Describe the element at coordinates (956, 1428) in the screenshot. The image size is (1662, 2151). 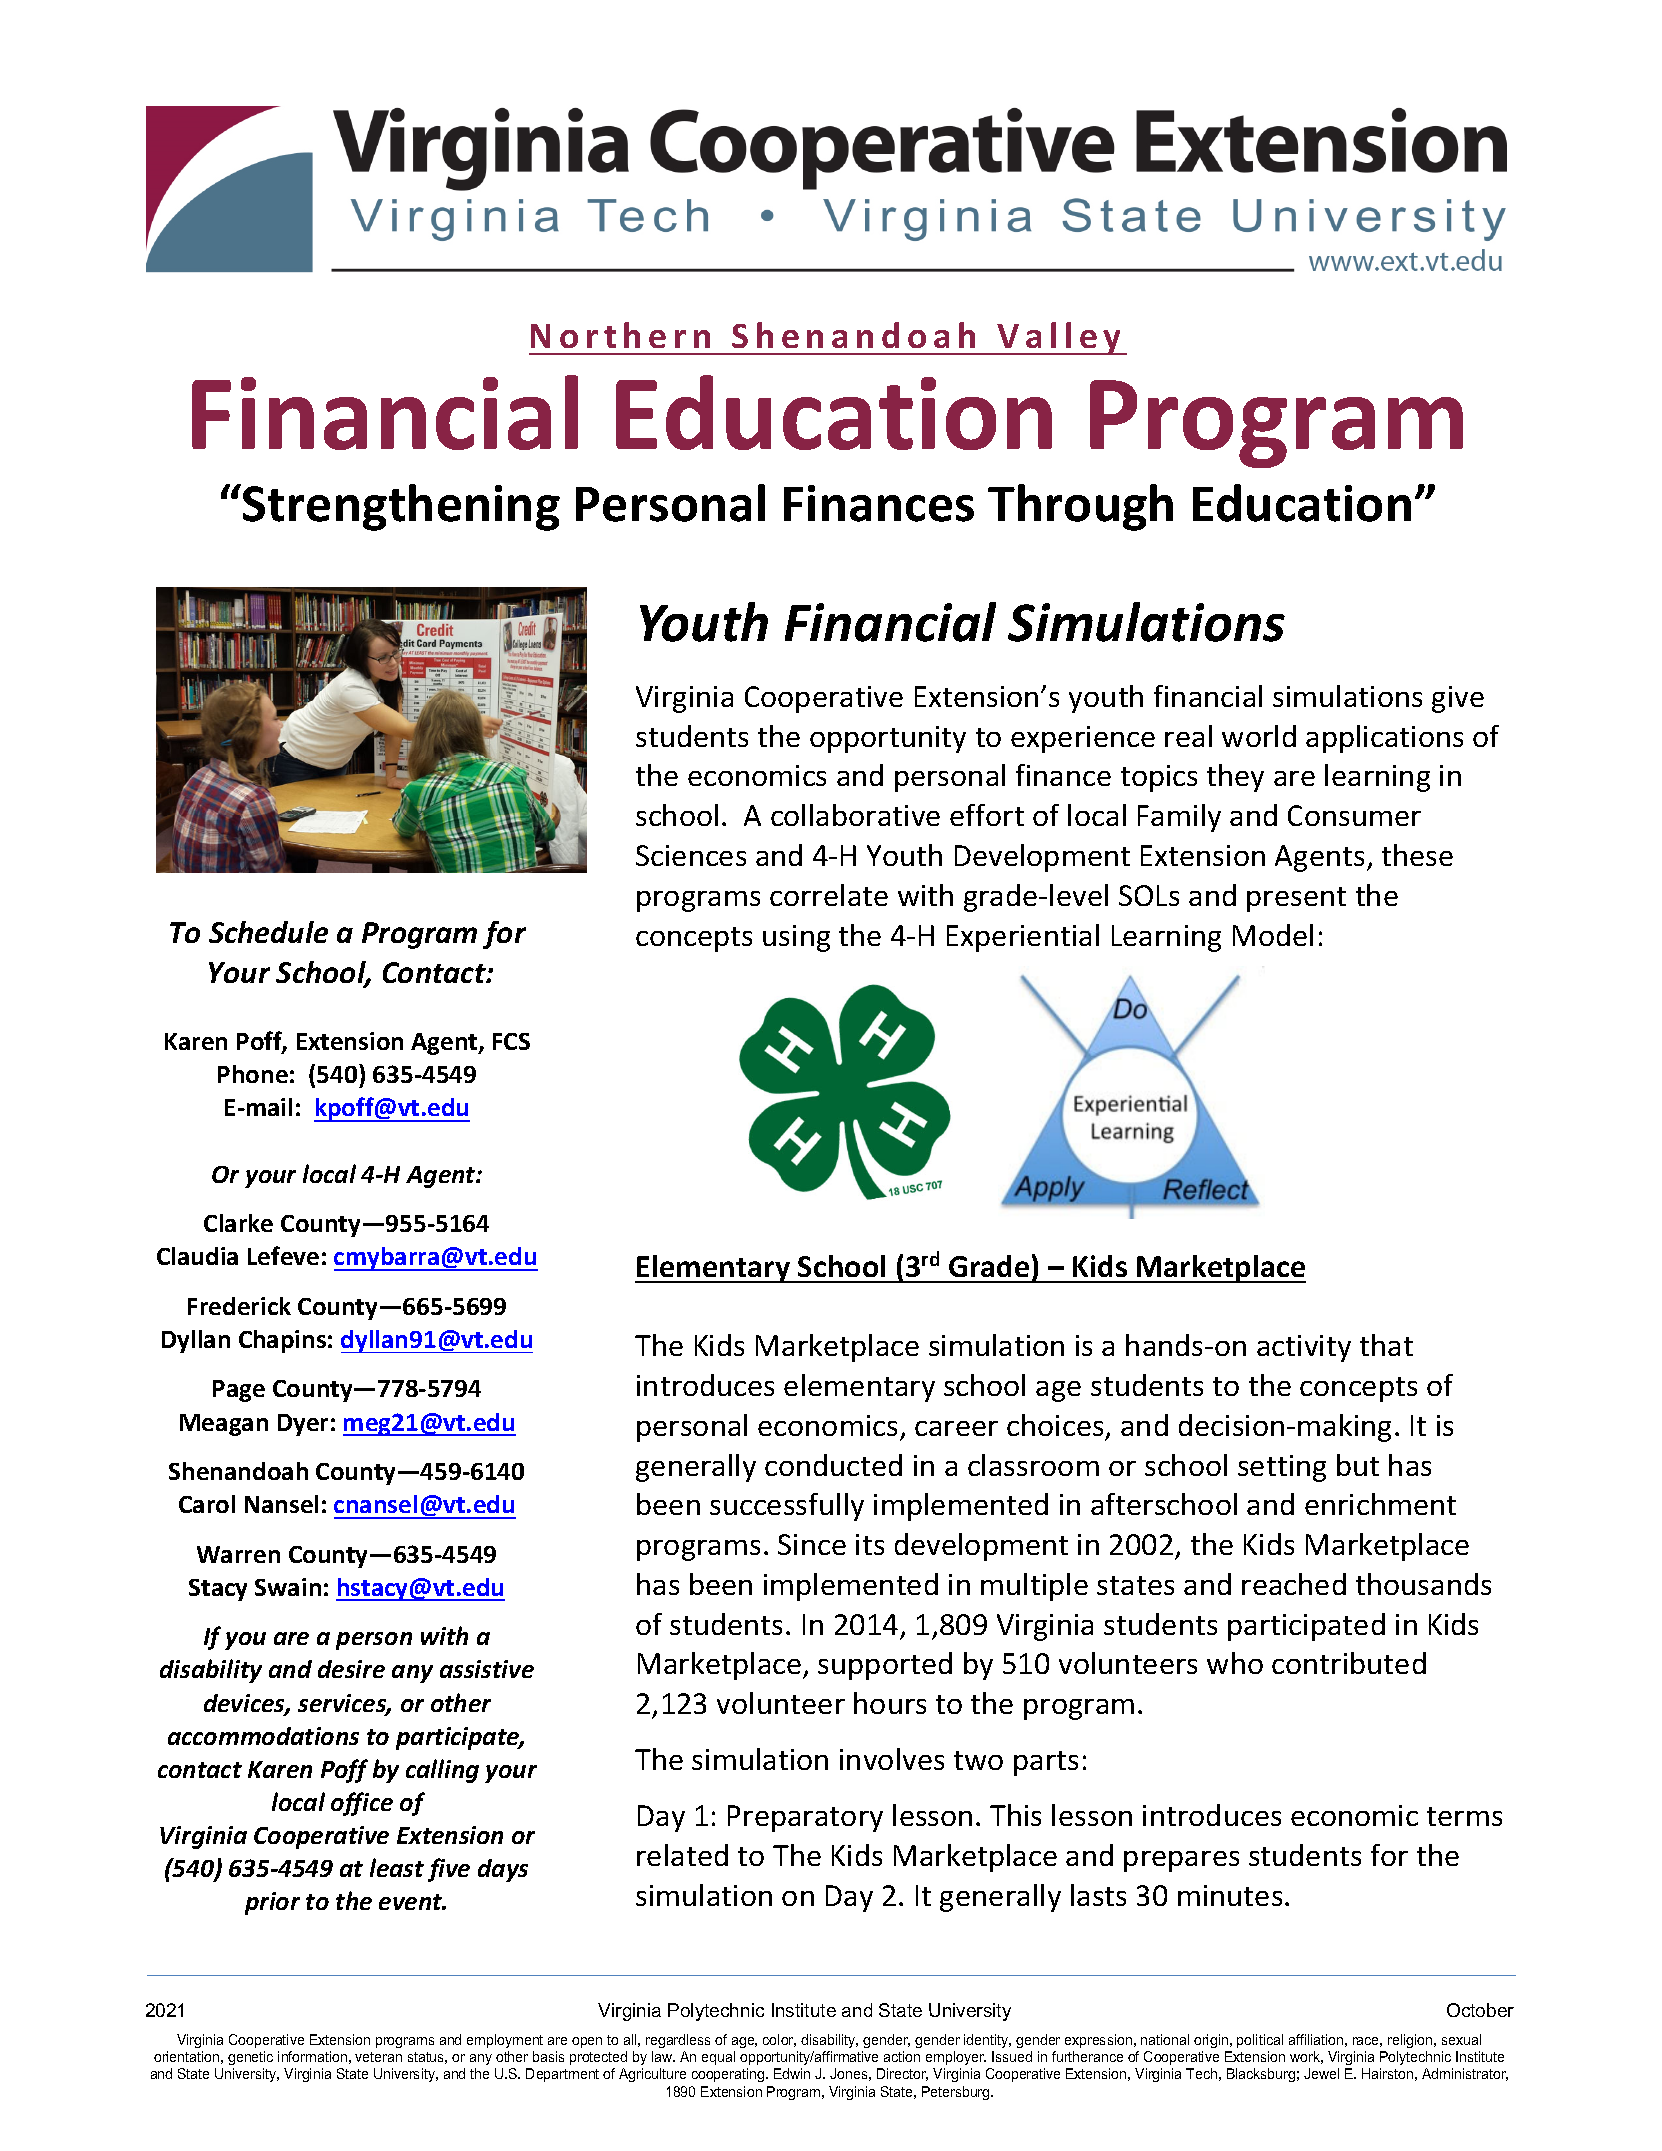
I see `career` at that location.
